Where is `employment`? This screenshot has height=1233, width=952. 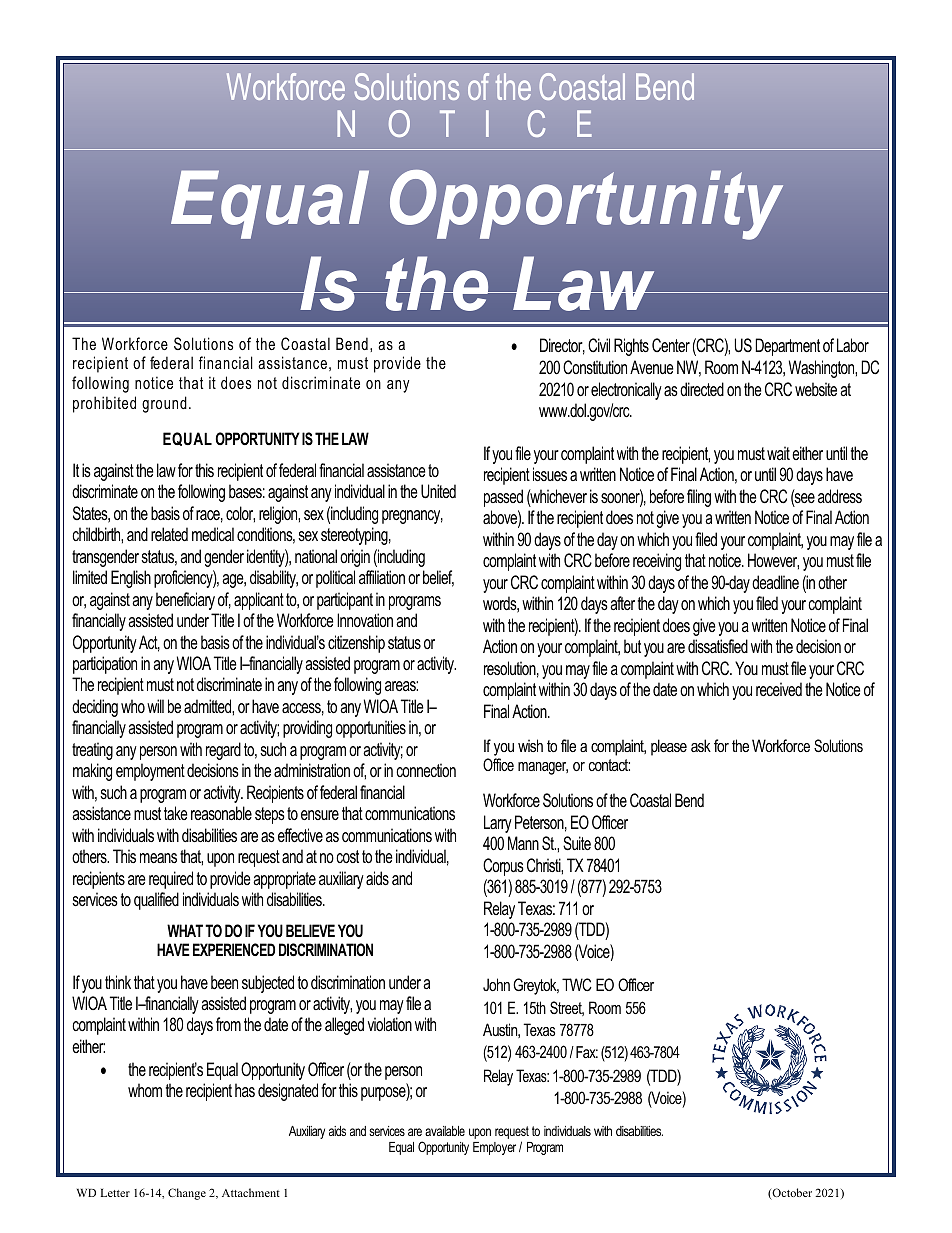 employment is located at coordinates (150, 772).
